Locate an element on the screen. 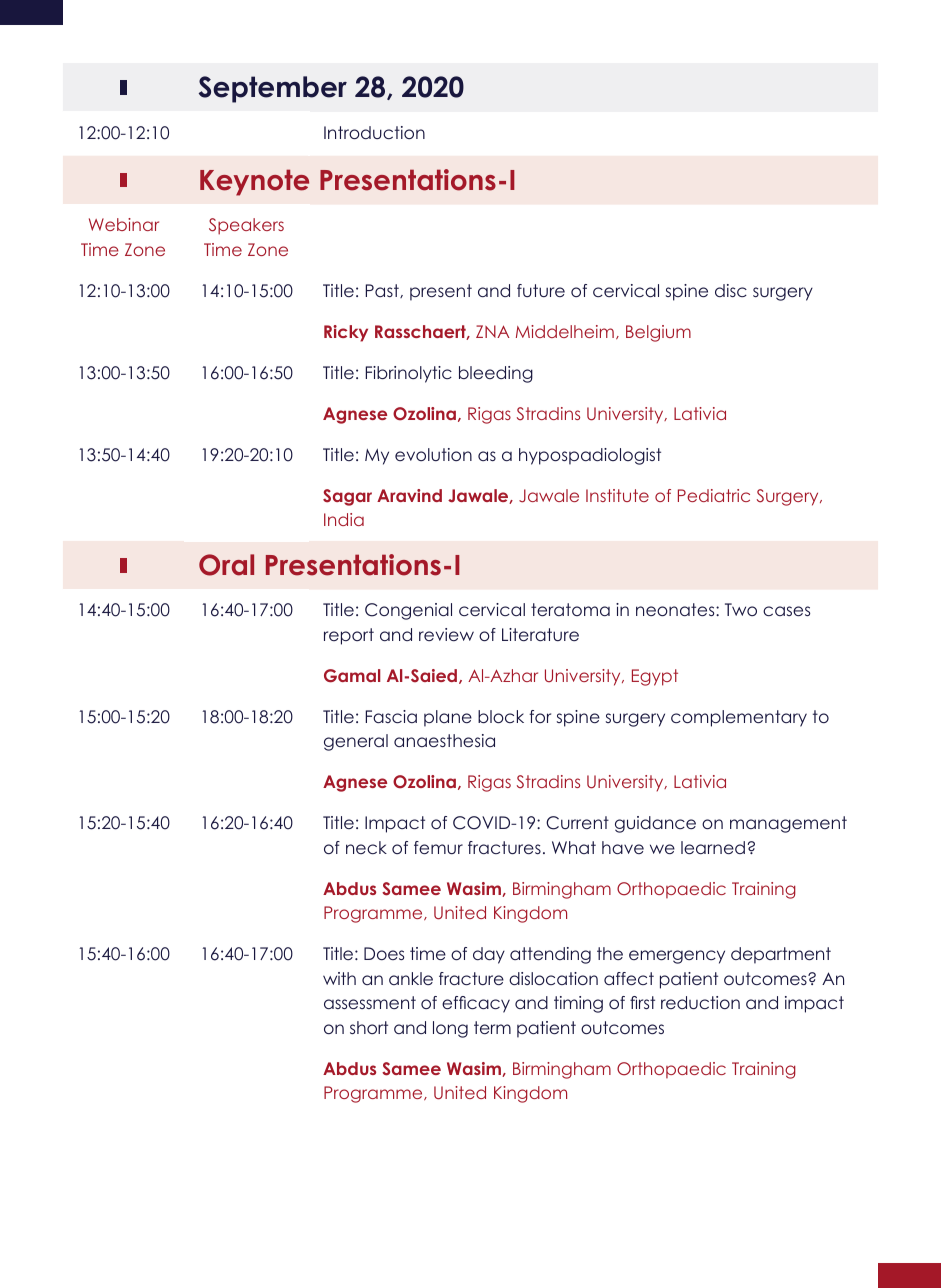  with is located at coordinates (339, 978).
